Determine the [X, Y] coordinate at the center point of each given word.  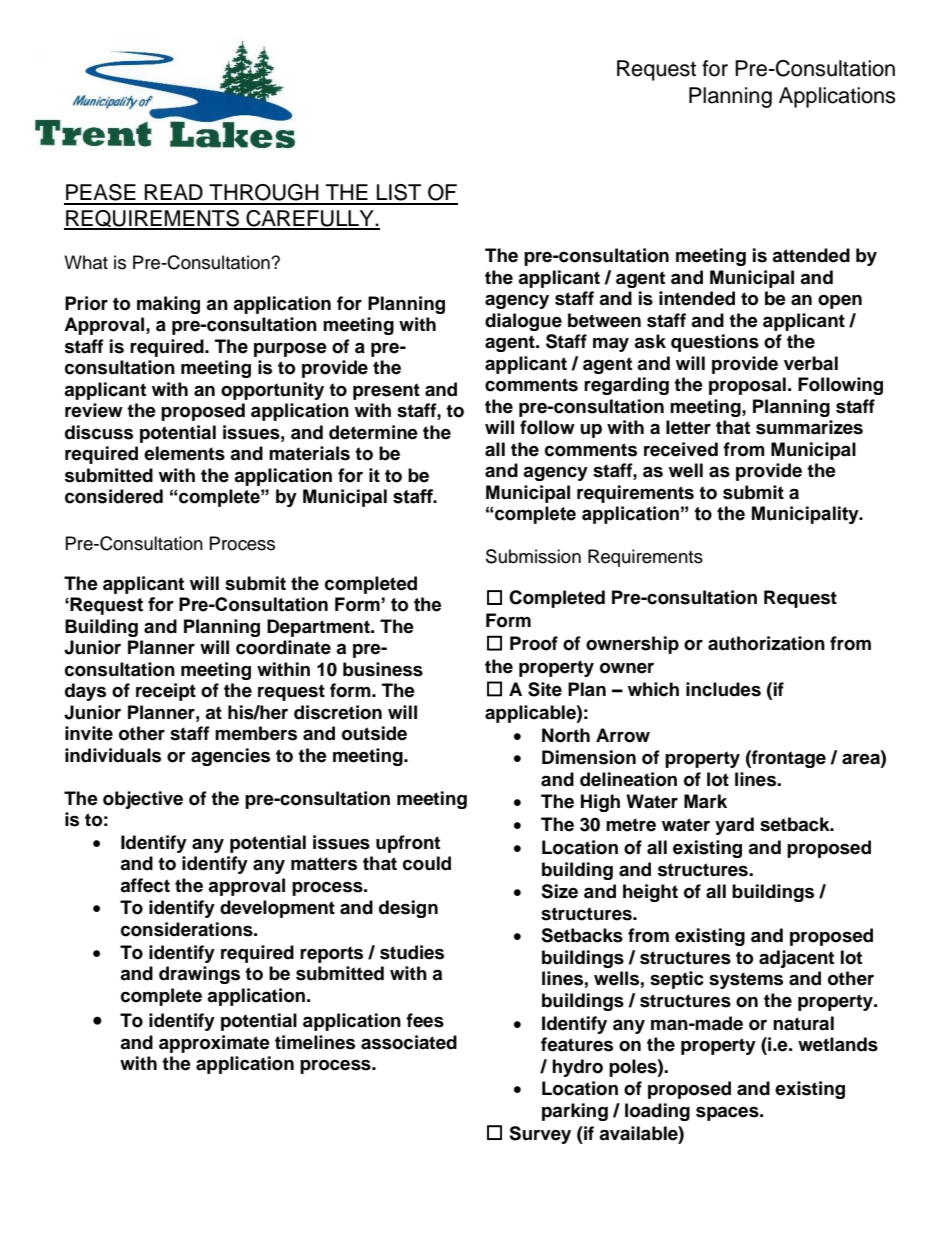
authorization [766, 643]
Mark [705, 801]
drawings [199, 975]
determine [373, 432]
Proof [534, 643]
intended [697, 298]
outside [374, 733]
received [681, 449]
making [168, 305]
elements [184, 453]
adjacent [796, 959]
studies [412, 952]
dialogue [523, 322]
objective [143, 800]
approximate [214, 1044]
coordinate [283, 647]
